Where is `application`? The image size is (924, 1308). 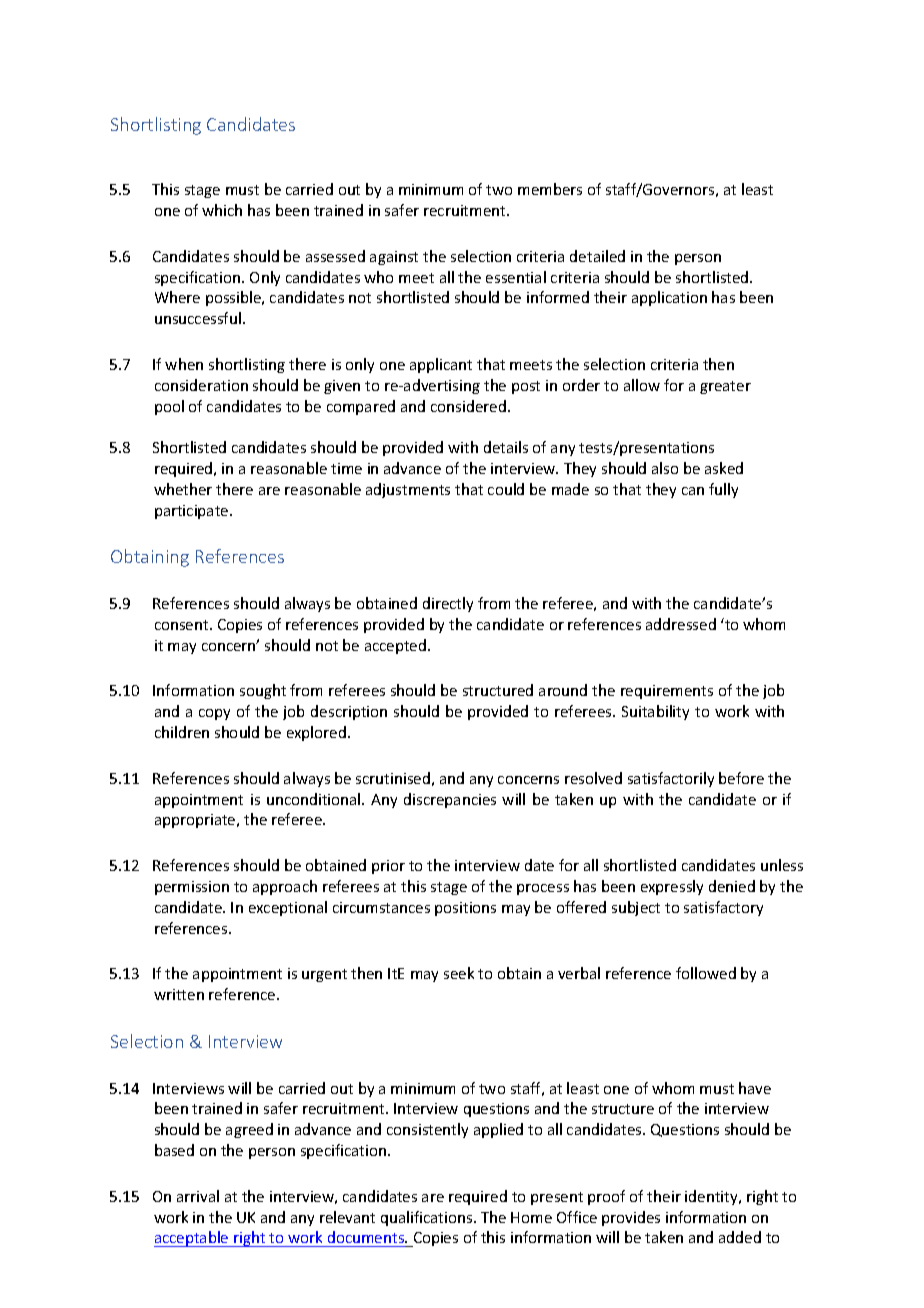 application is located at coordinates (669, 298).
